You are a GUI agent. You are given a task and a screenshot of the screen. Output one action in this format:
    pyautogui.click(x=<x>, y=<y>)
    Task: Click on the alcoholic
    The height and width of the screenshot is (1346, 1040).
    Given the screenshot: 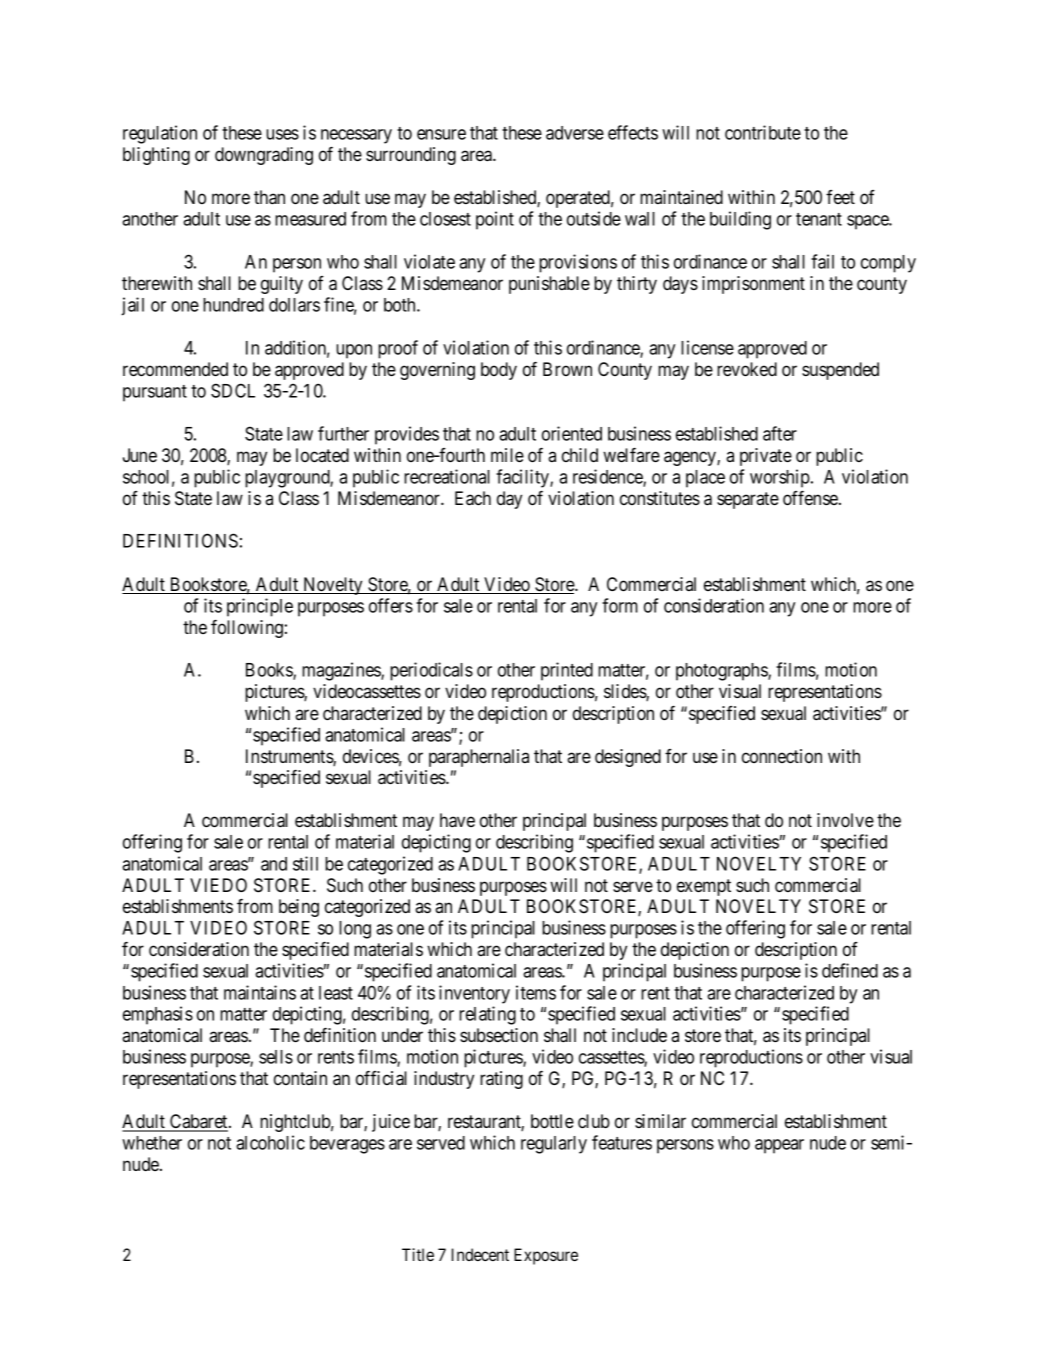 What is the action you would take?
    pyautogui.click(x=270, y=1142)
